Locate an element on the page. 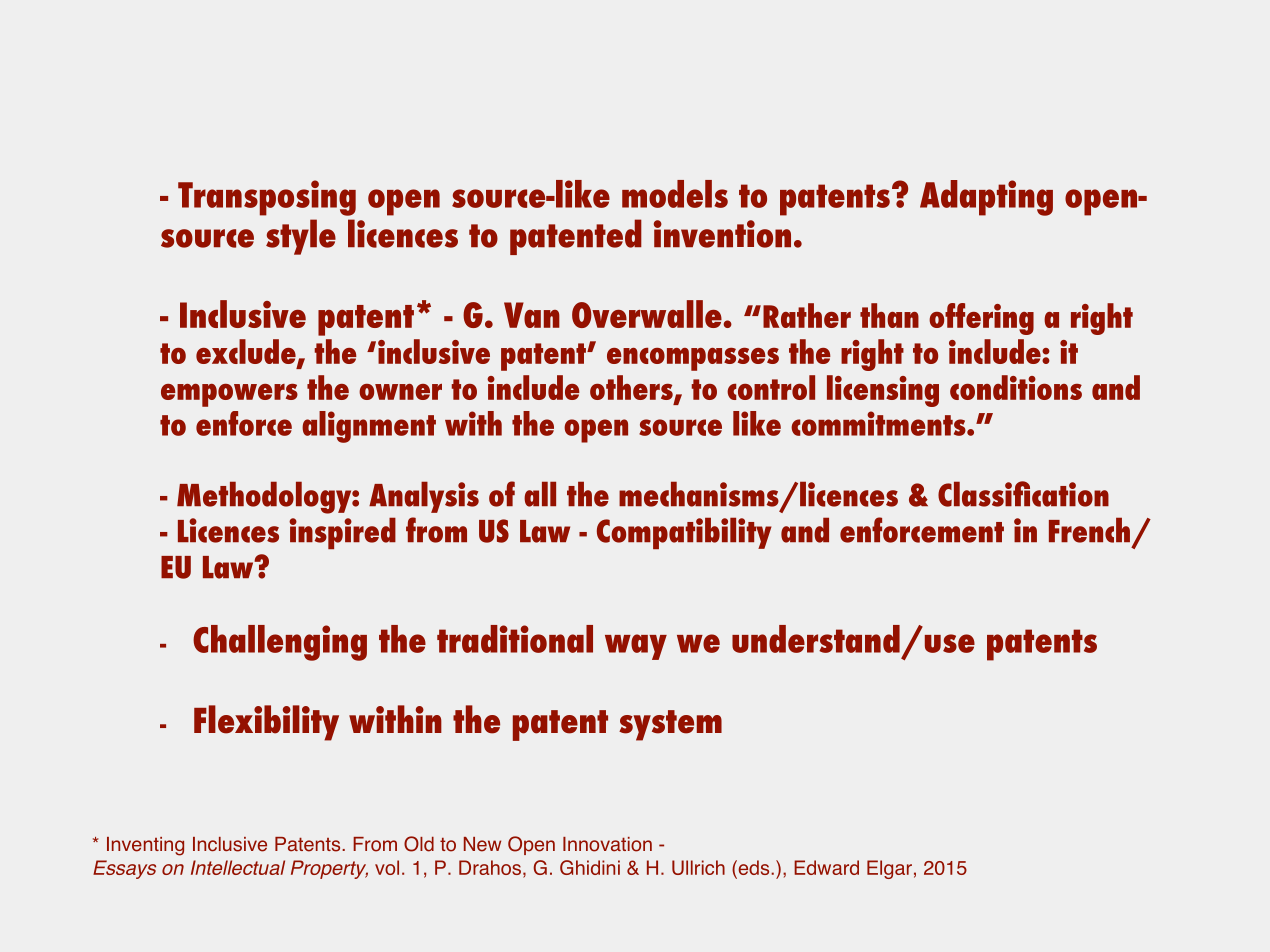  others is located at coordinates (632, 388).
